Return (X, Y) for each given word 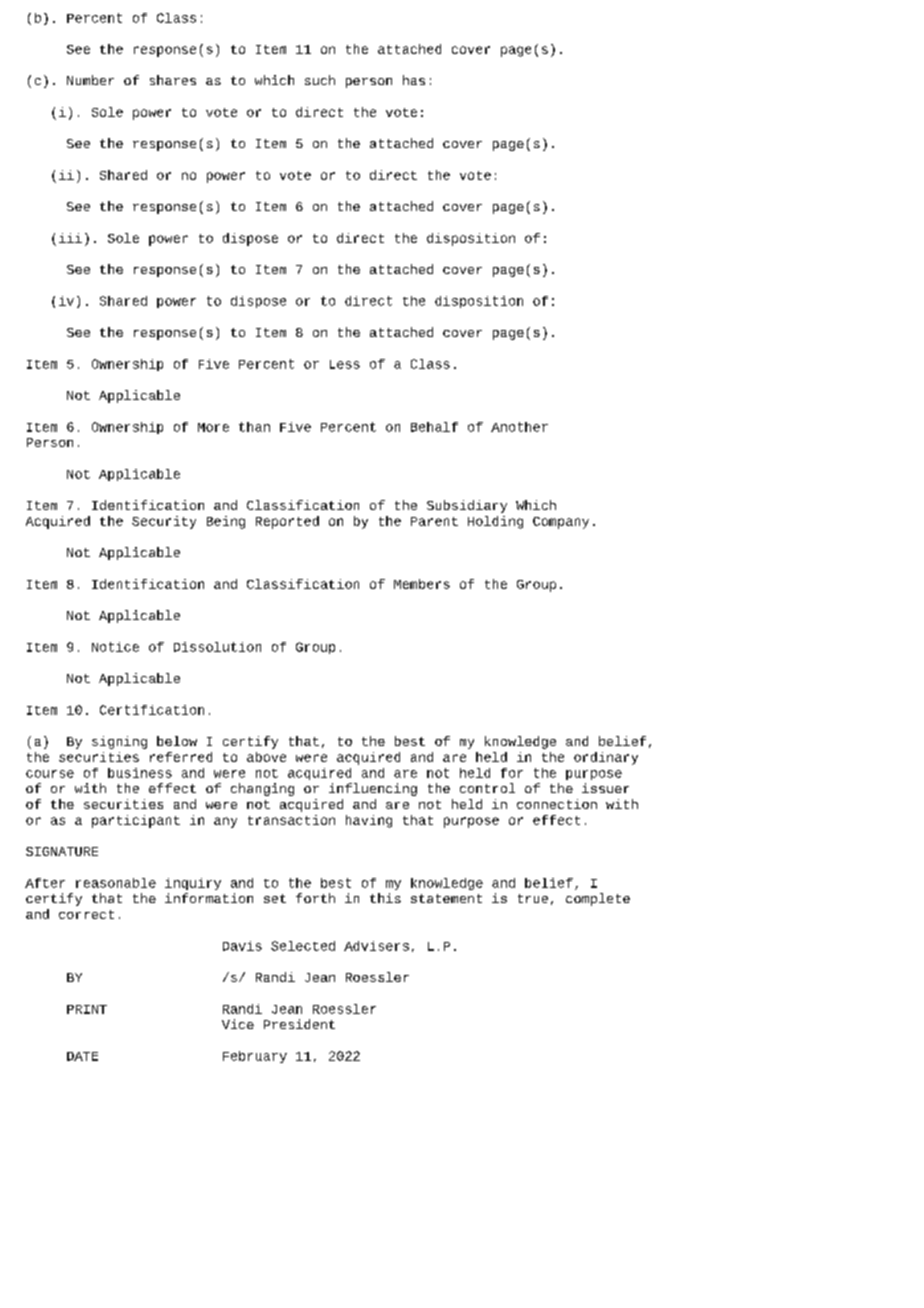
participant (136, 821)
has (414, 80)
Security (164, 522)
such (320, 80)
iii (70, 238)
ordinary (606, 758)
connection (557, 804)
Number (90, 80)
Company (561, 523)
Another (519, 427)
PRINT (87, 1009)
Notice (115, 647)
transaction (291, 820)
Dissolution (217, 647)
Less (345, 364)
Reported (287, 522)
